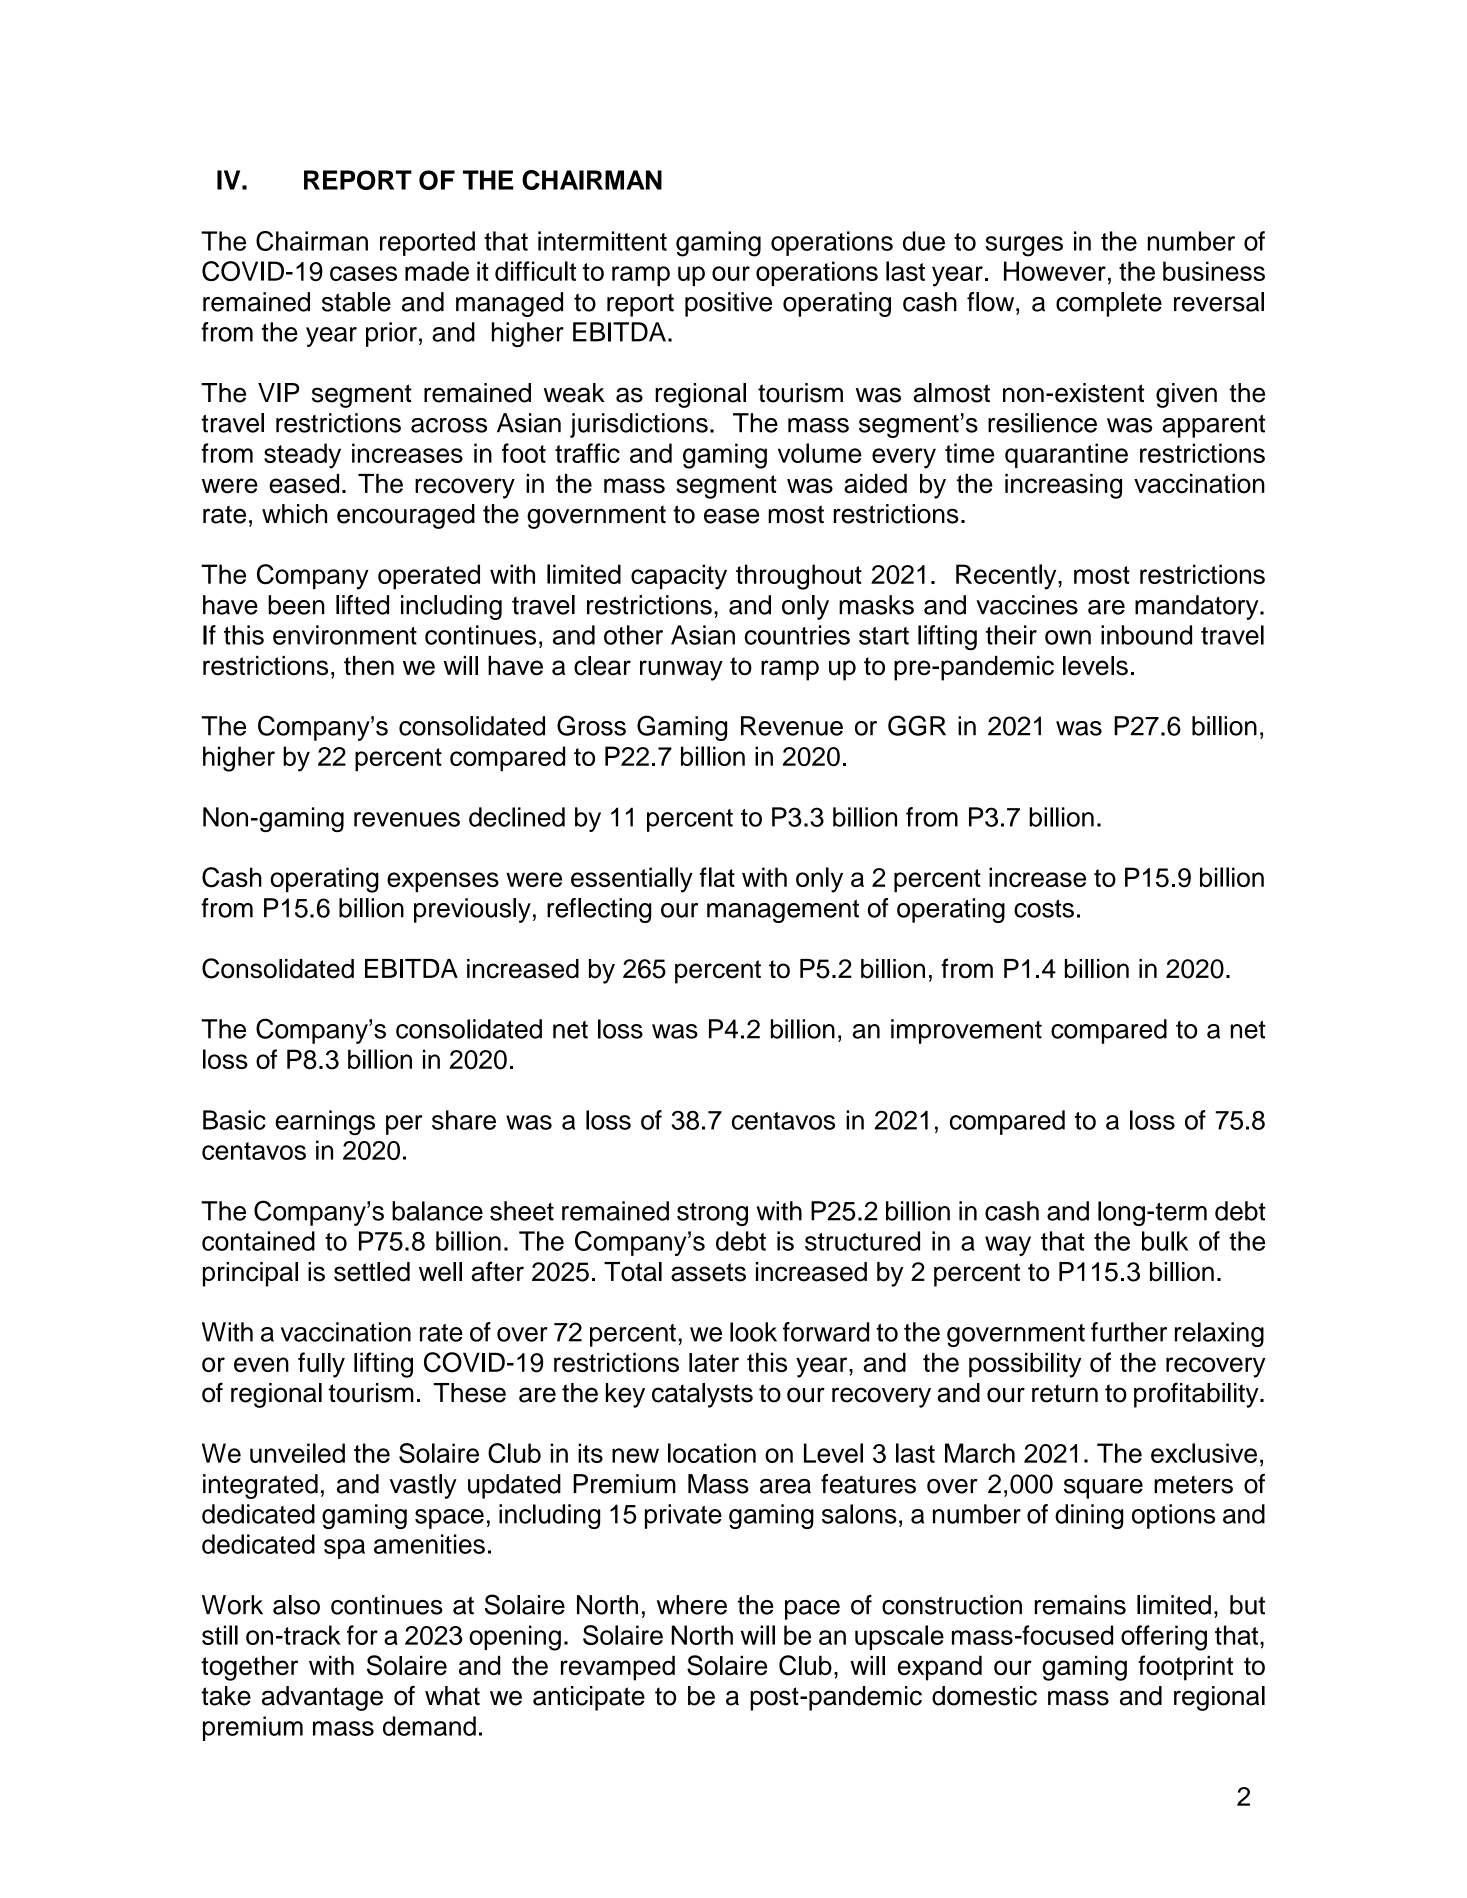 The image size is (1467, 1898). I want to click on bulk, so click(1165, 1241).
